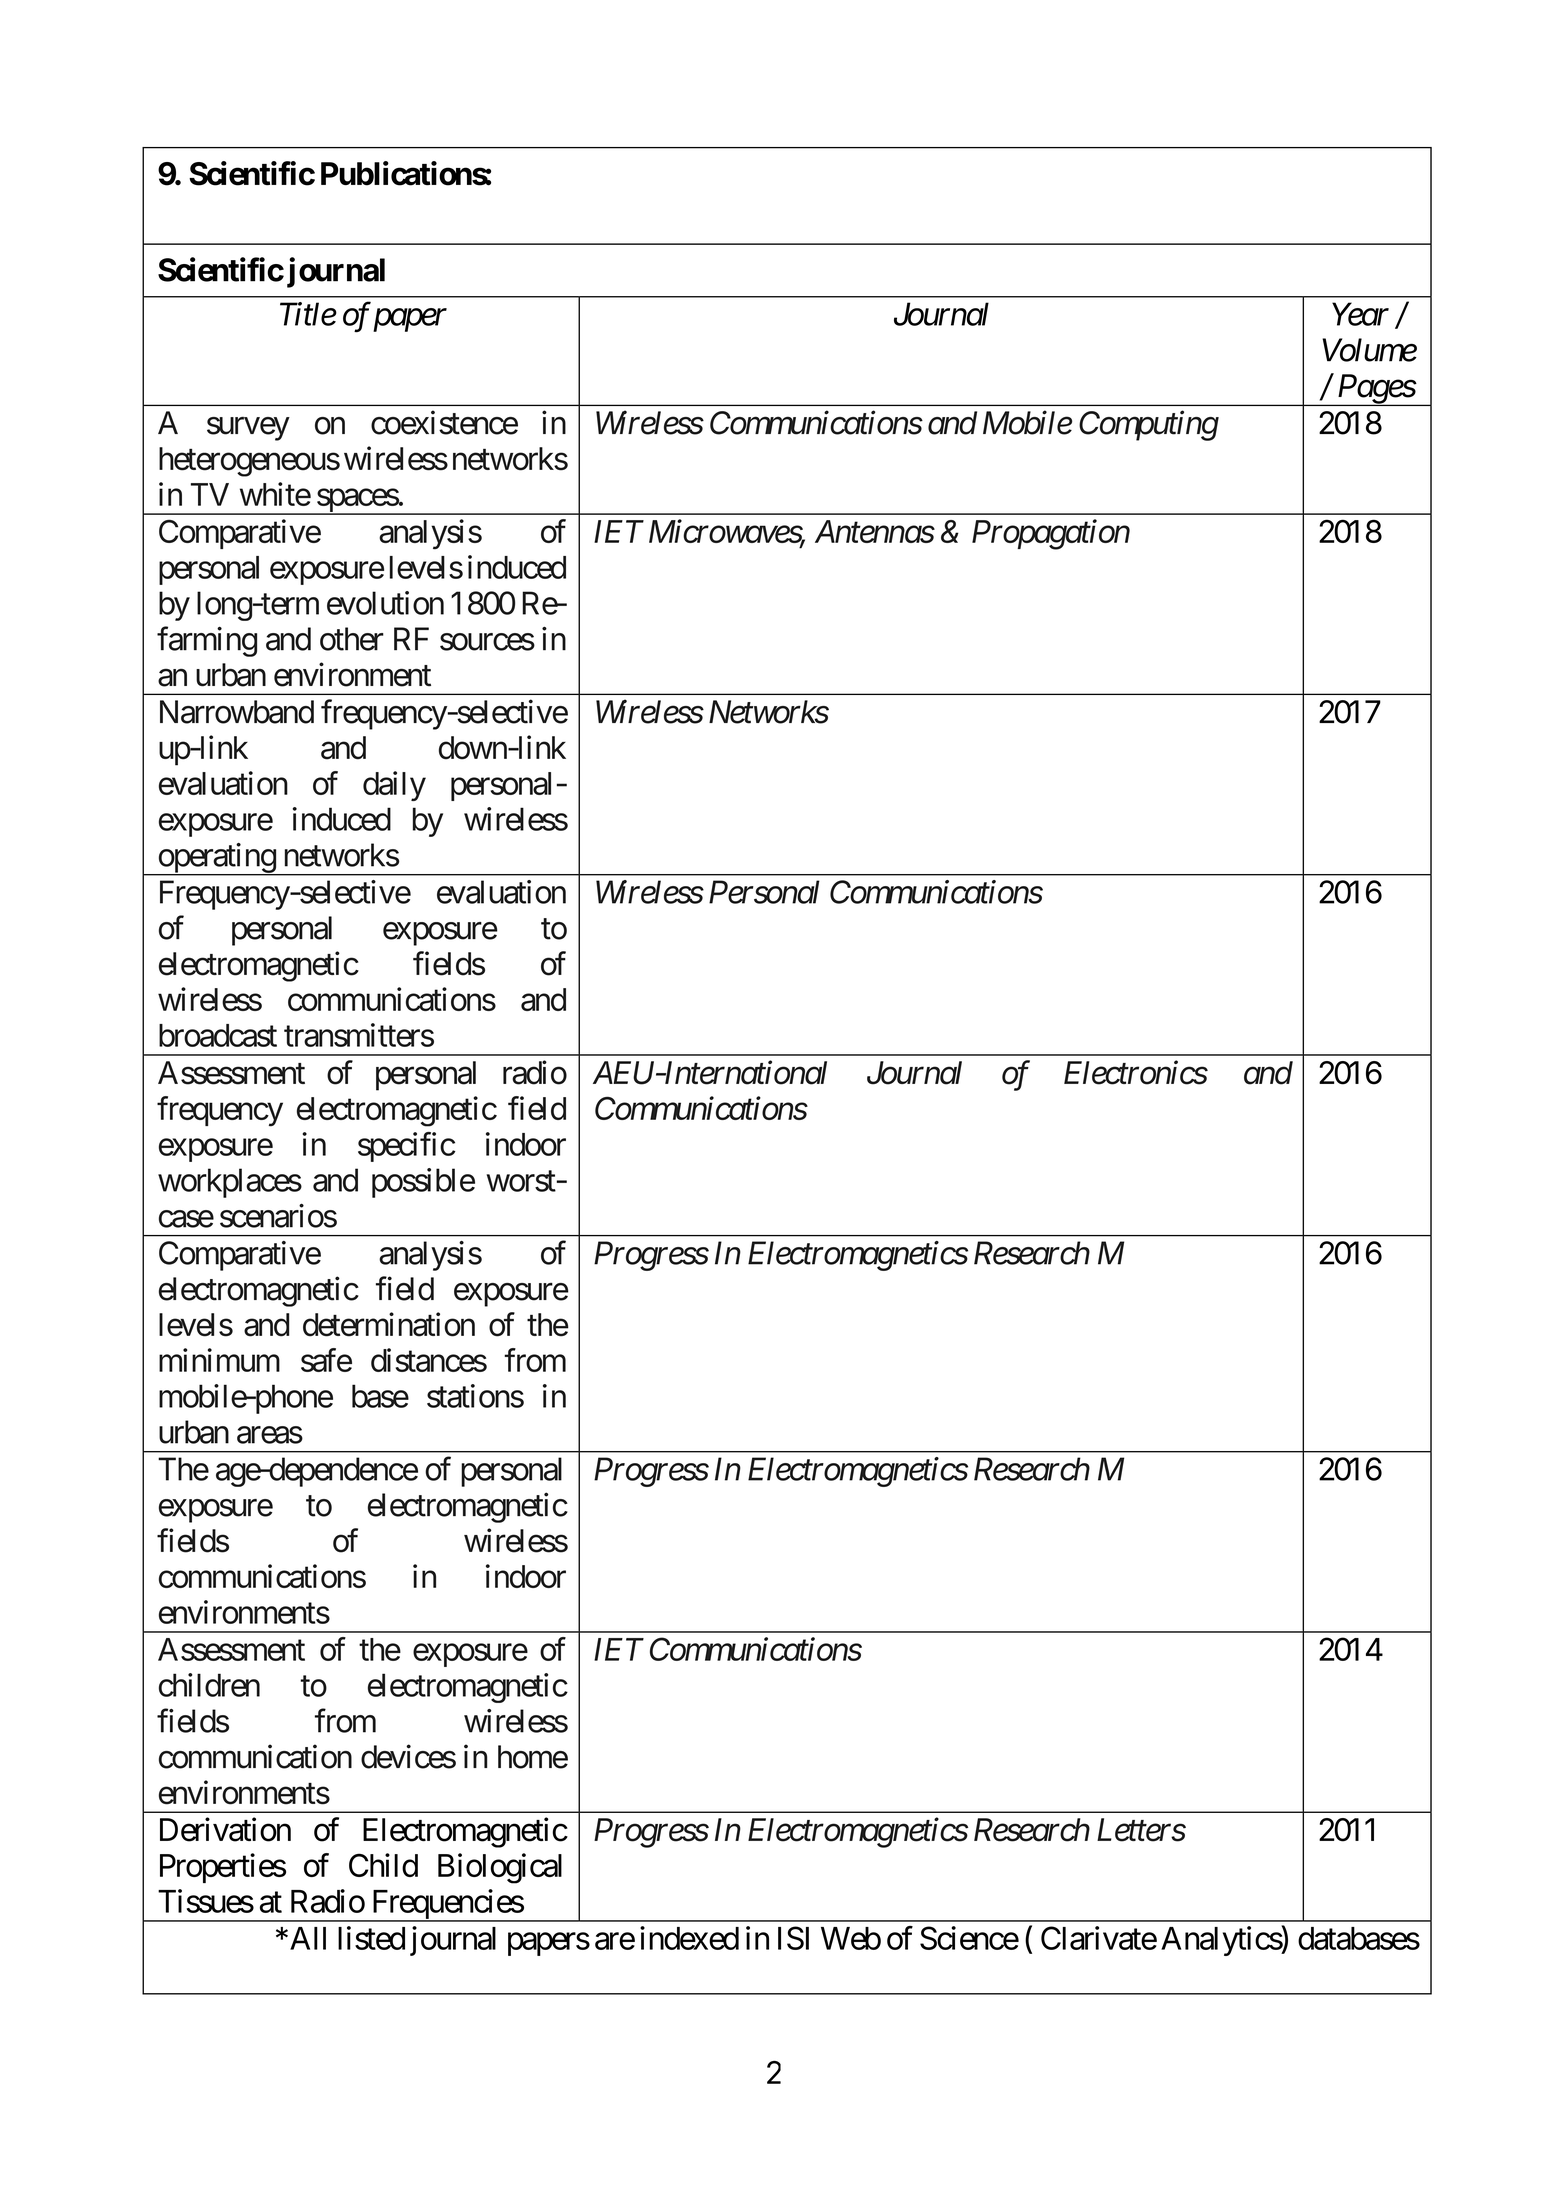 The image size is (1545, 2185). I want to click on other, so click(352, 639).
